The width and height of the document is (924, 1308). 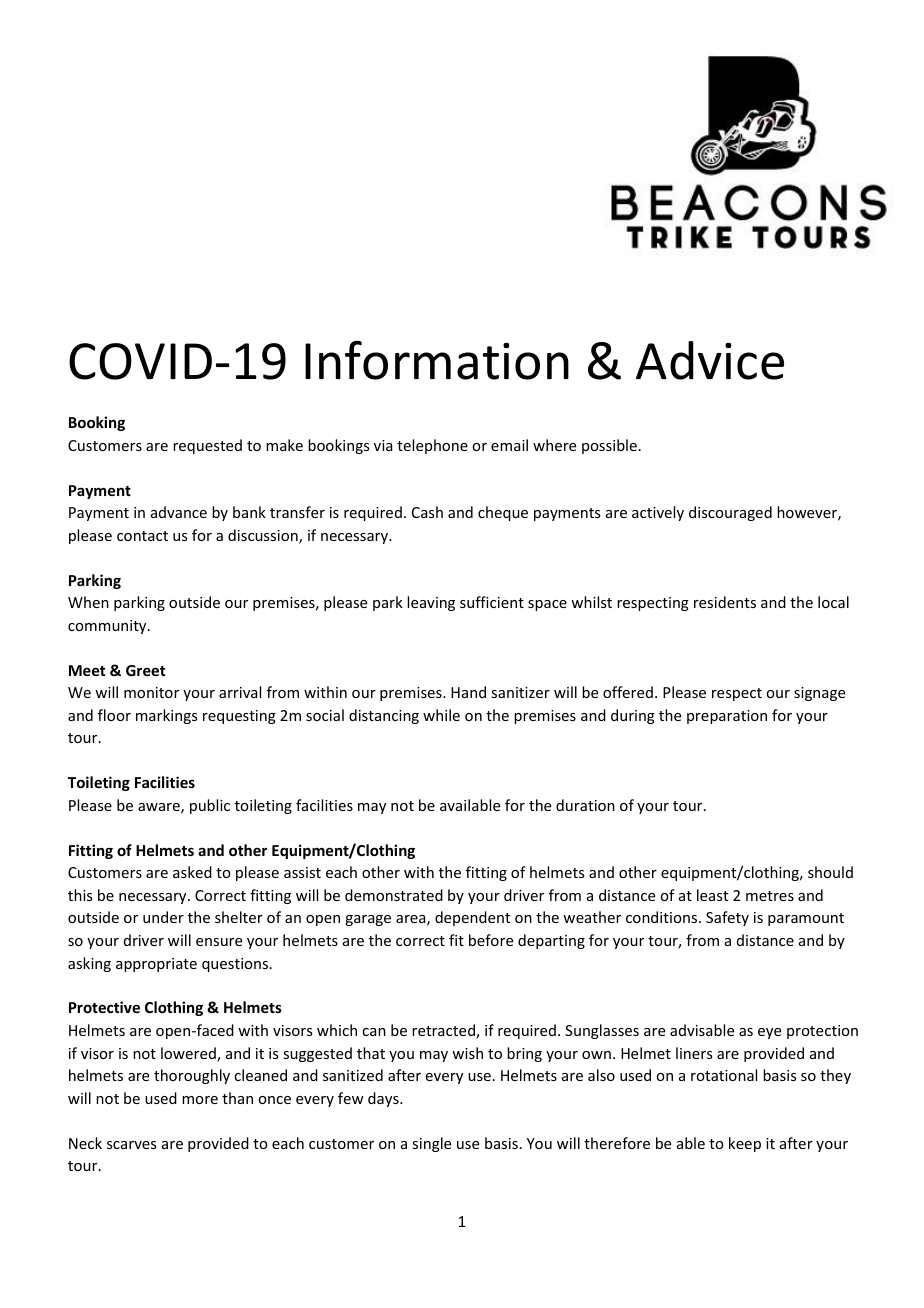 What do you see at coordinates (730, 513) in the document?
I see `discouraged` at bounding box center [730, 513].
